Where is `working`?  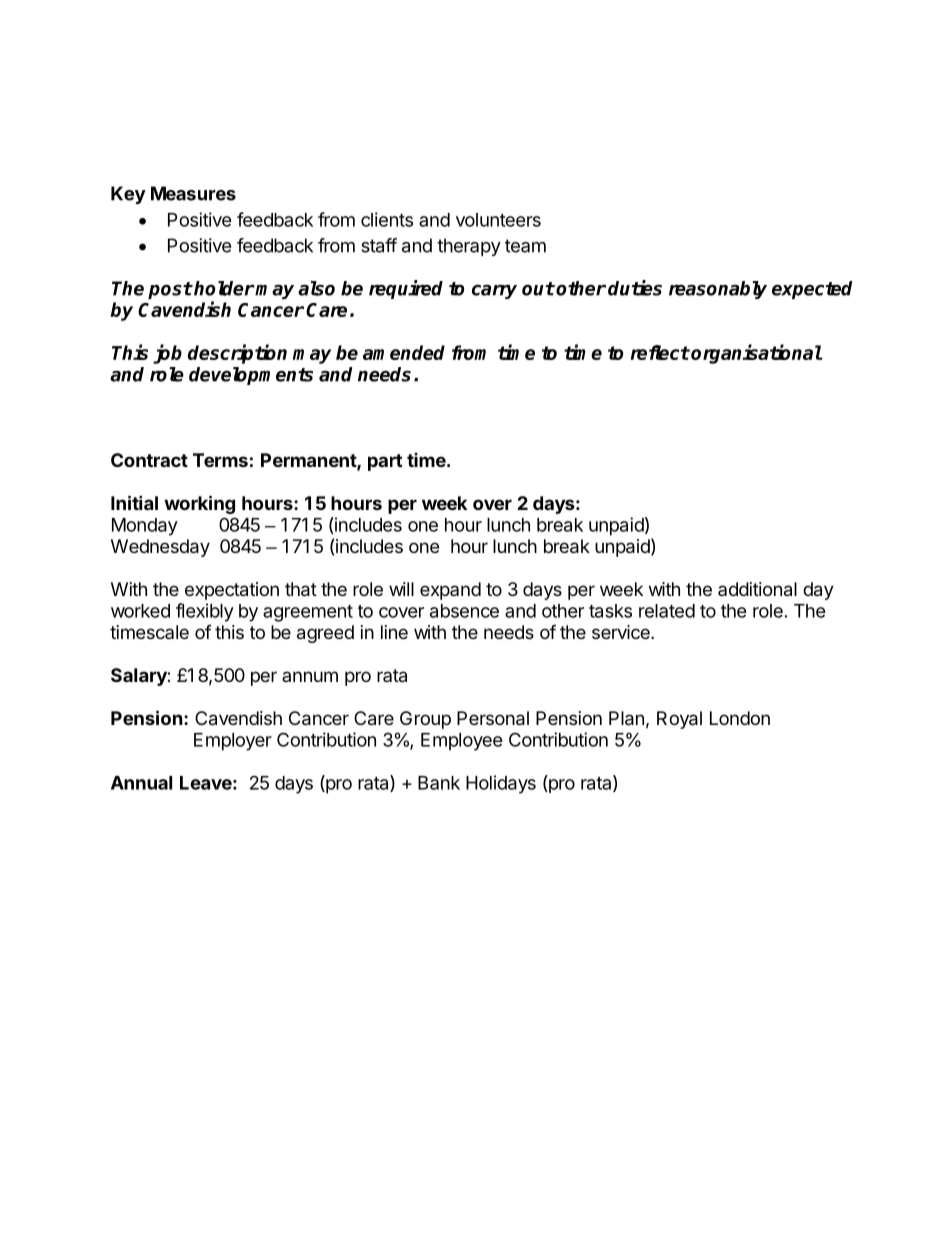
working is located at coordinates (199, 504).
